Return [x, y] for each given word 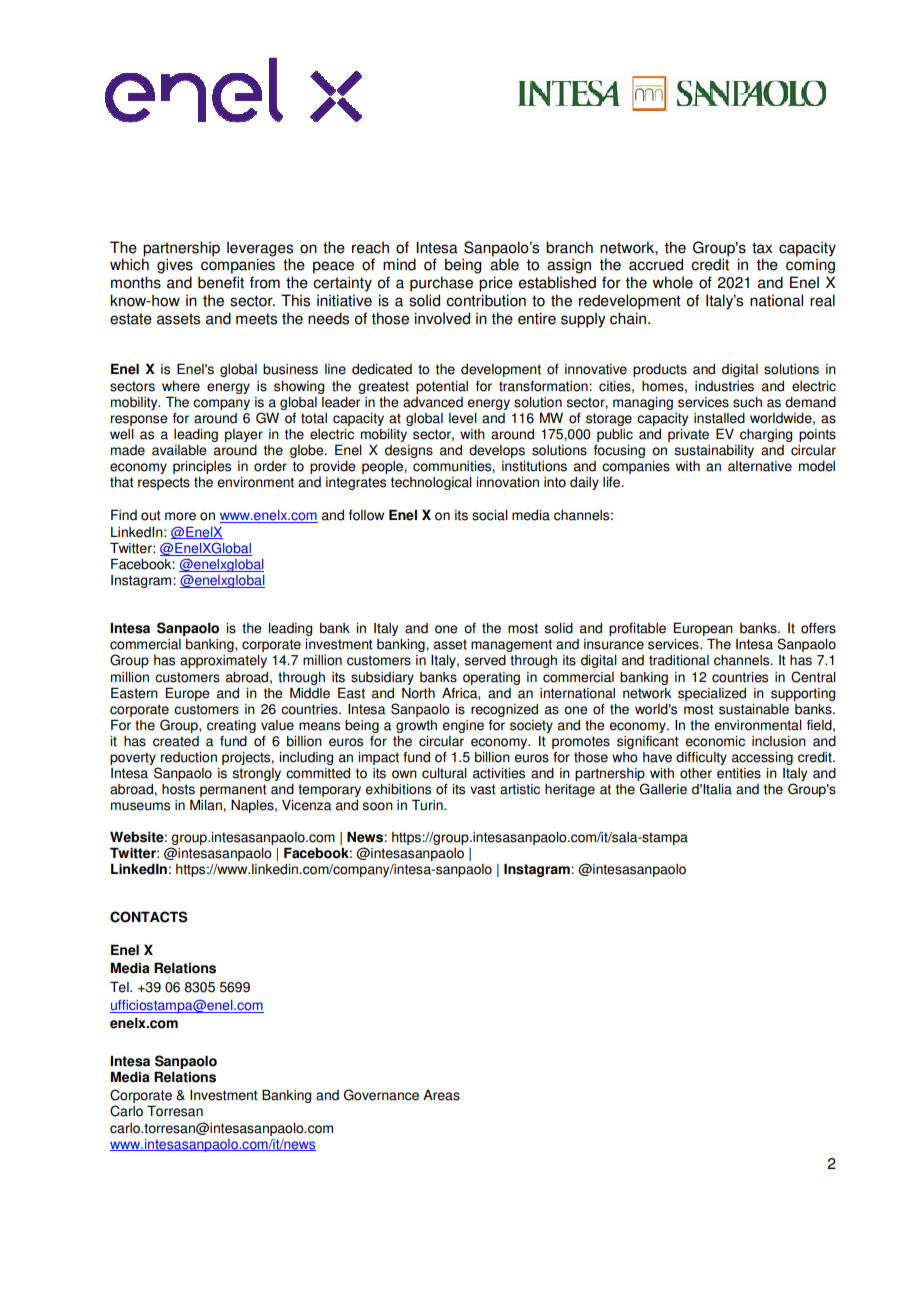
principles [202, 467]
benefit [221, 282]
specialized [712, 694]
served [485, 660]
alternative [760, 466]
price [496, 284]
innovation [507, 482]
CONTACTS [149, 917]
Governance [381, 1095]
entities [739, 773]
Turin [428, 805]
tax [762, 248]
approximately [223, 661]
